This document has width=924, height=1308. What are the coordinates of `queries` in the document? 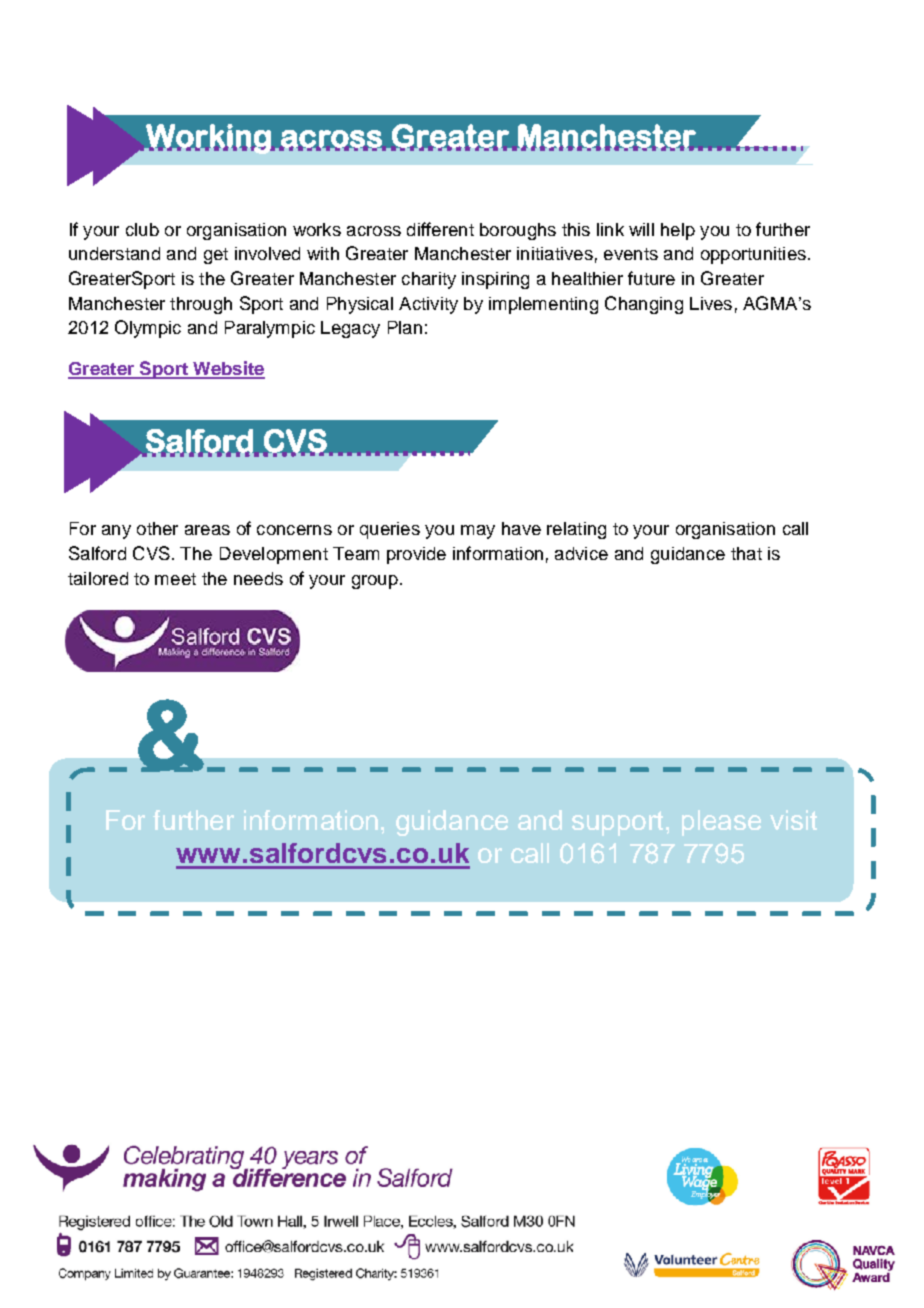 It's located at (390, 530).
